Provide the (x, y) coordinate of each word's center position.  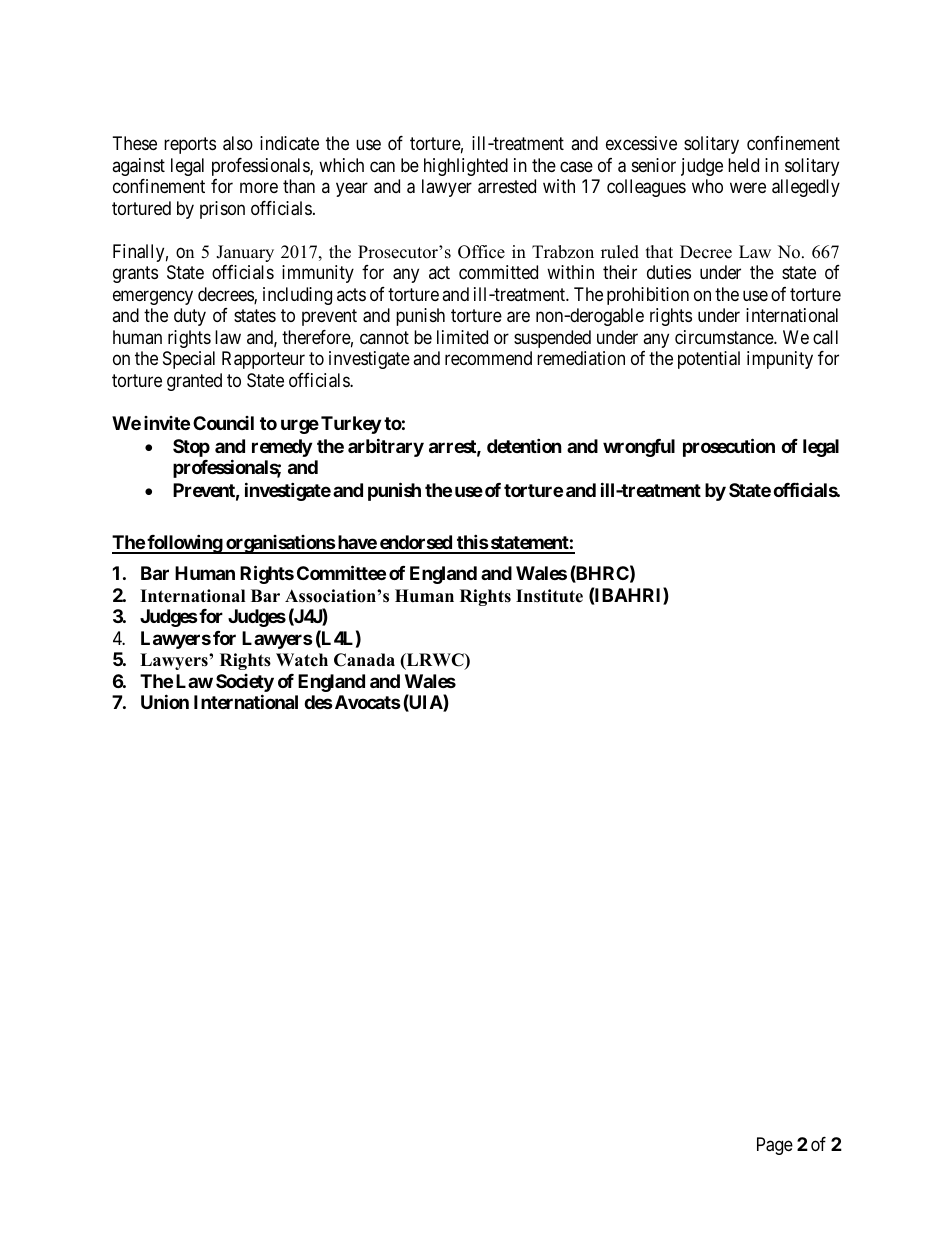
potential (709, 360)
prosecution (729, 447)
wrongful (639, 448)
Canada (364, 660)
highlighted (466, 167)
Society (245, 683)
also (238, 143)
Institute (549, 596)
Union (165, 701)
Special (189, 360)
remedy (282, 448)
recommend (488, 358)
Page (775, 1146)
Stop (191, 448)
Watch (302, 660)
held (743, 165)
